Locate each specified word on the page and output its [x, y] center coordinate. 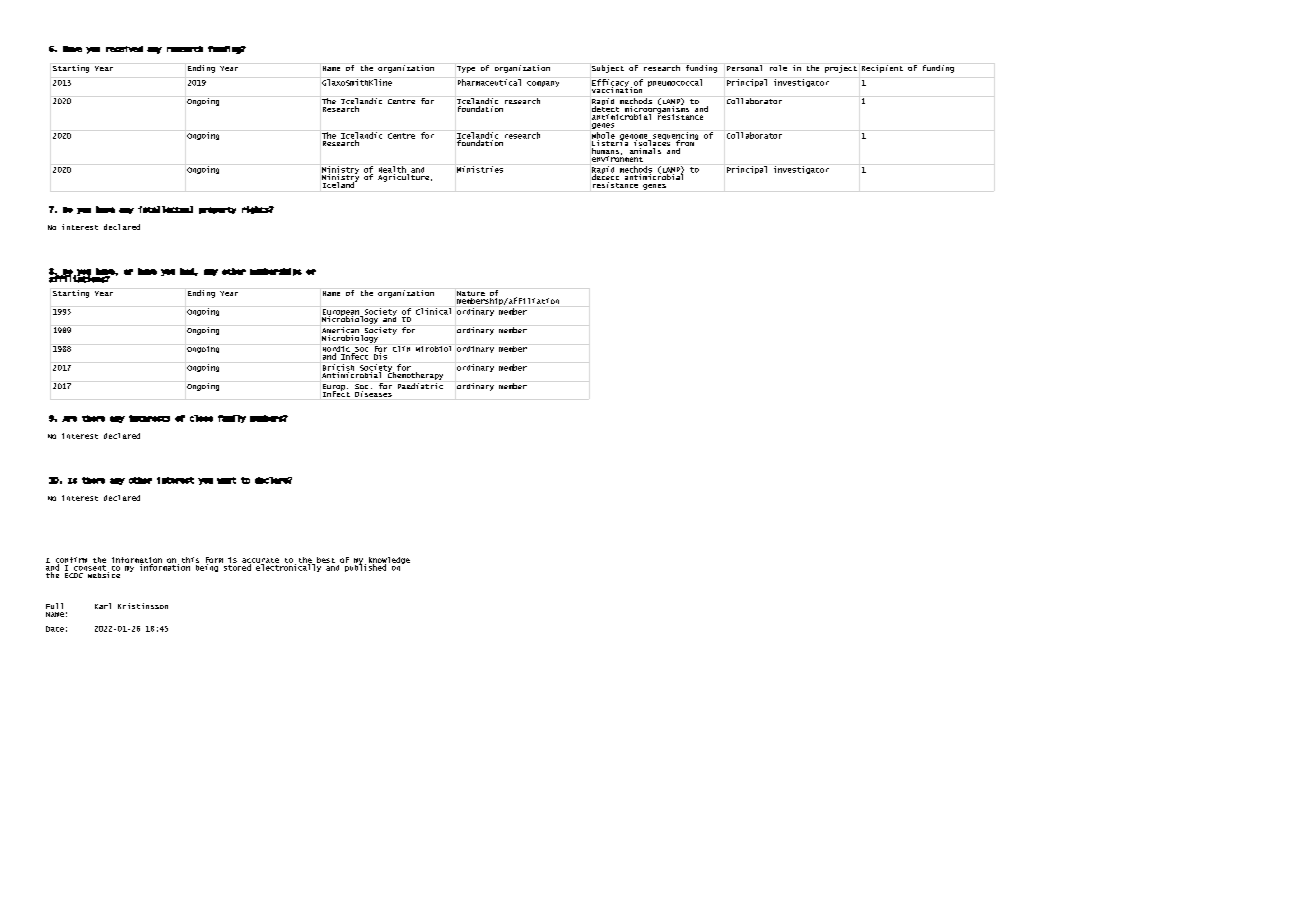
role [778, 68]
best [326, 560]
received [124, 49]
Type [466, 69]
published [364, 567]
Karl [103, 606]
